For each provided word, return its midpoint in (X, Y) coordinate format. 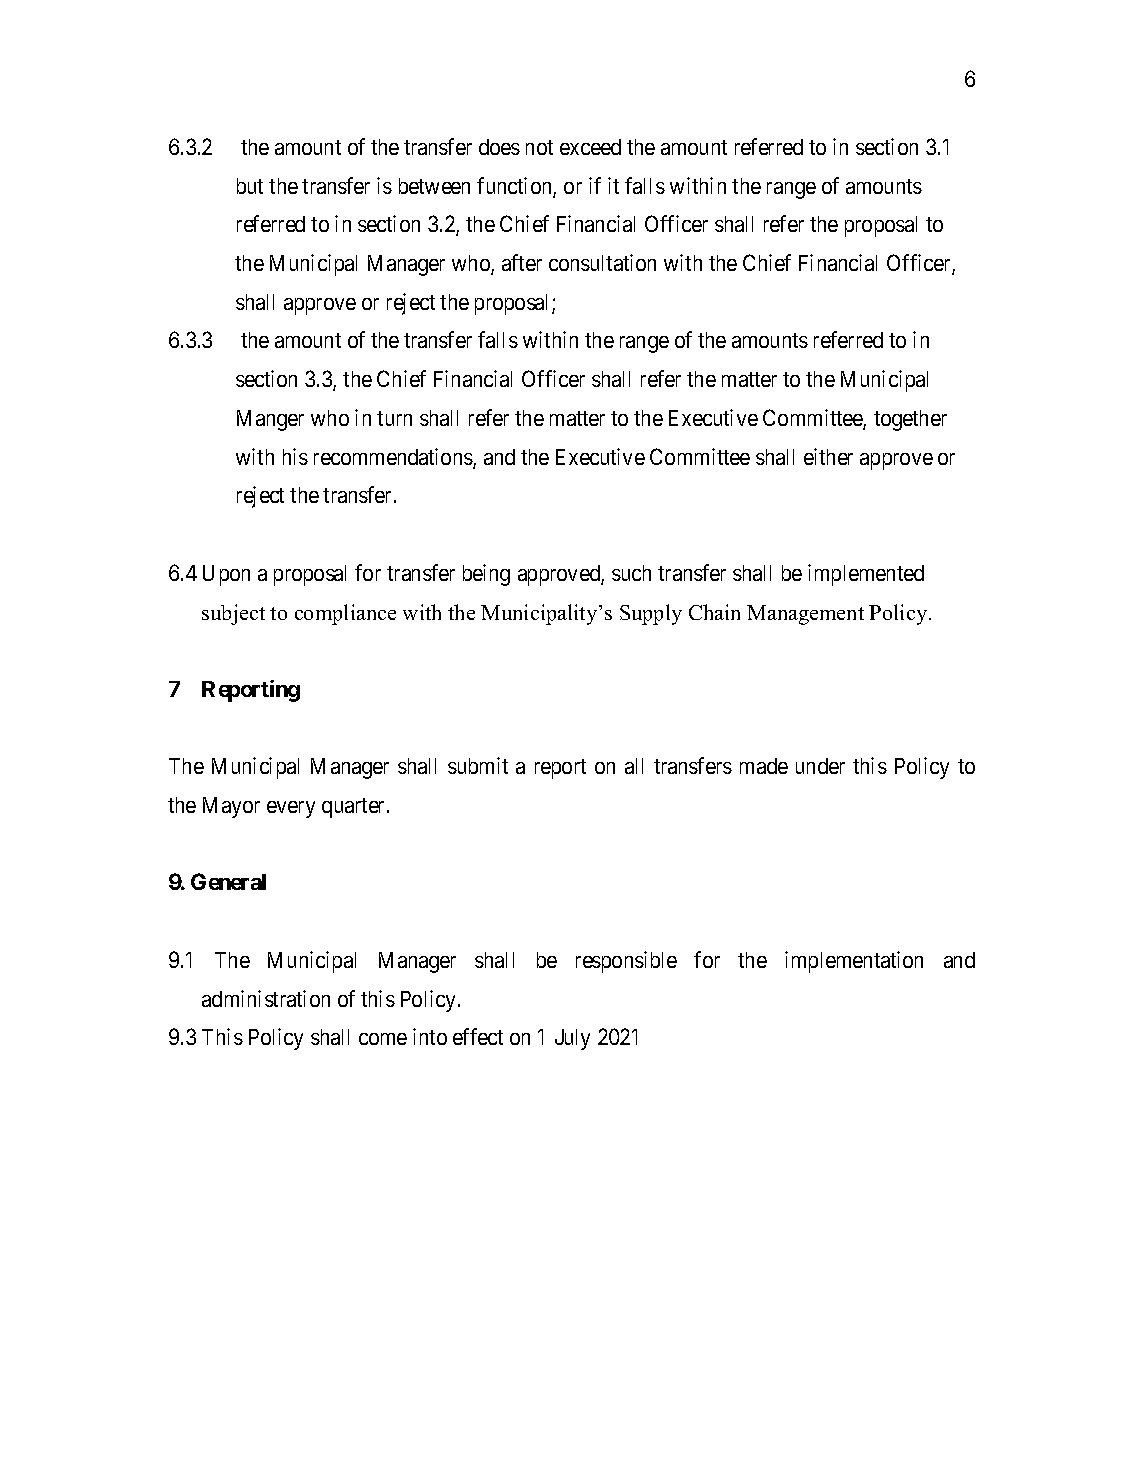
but (250, 186)
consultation (602, 262)
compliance (345, 614)
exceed (590, 147)
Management (805, 615)
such (631, 573)
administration (266, 998)
